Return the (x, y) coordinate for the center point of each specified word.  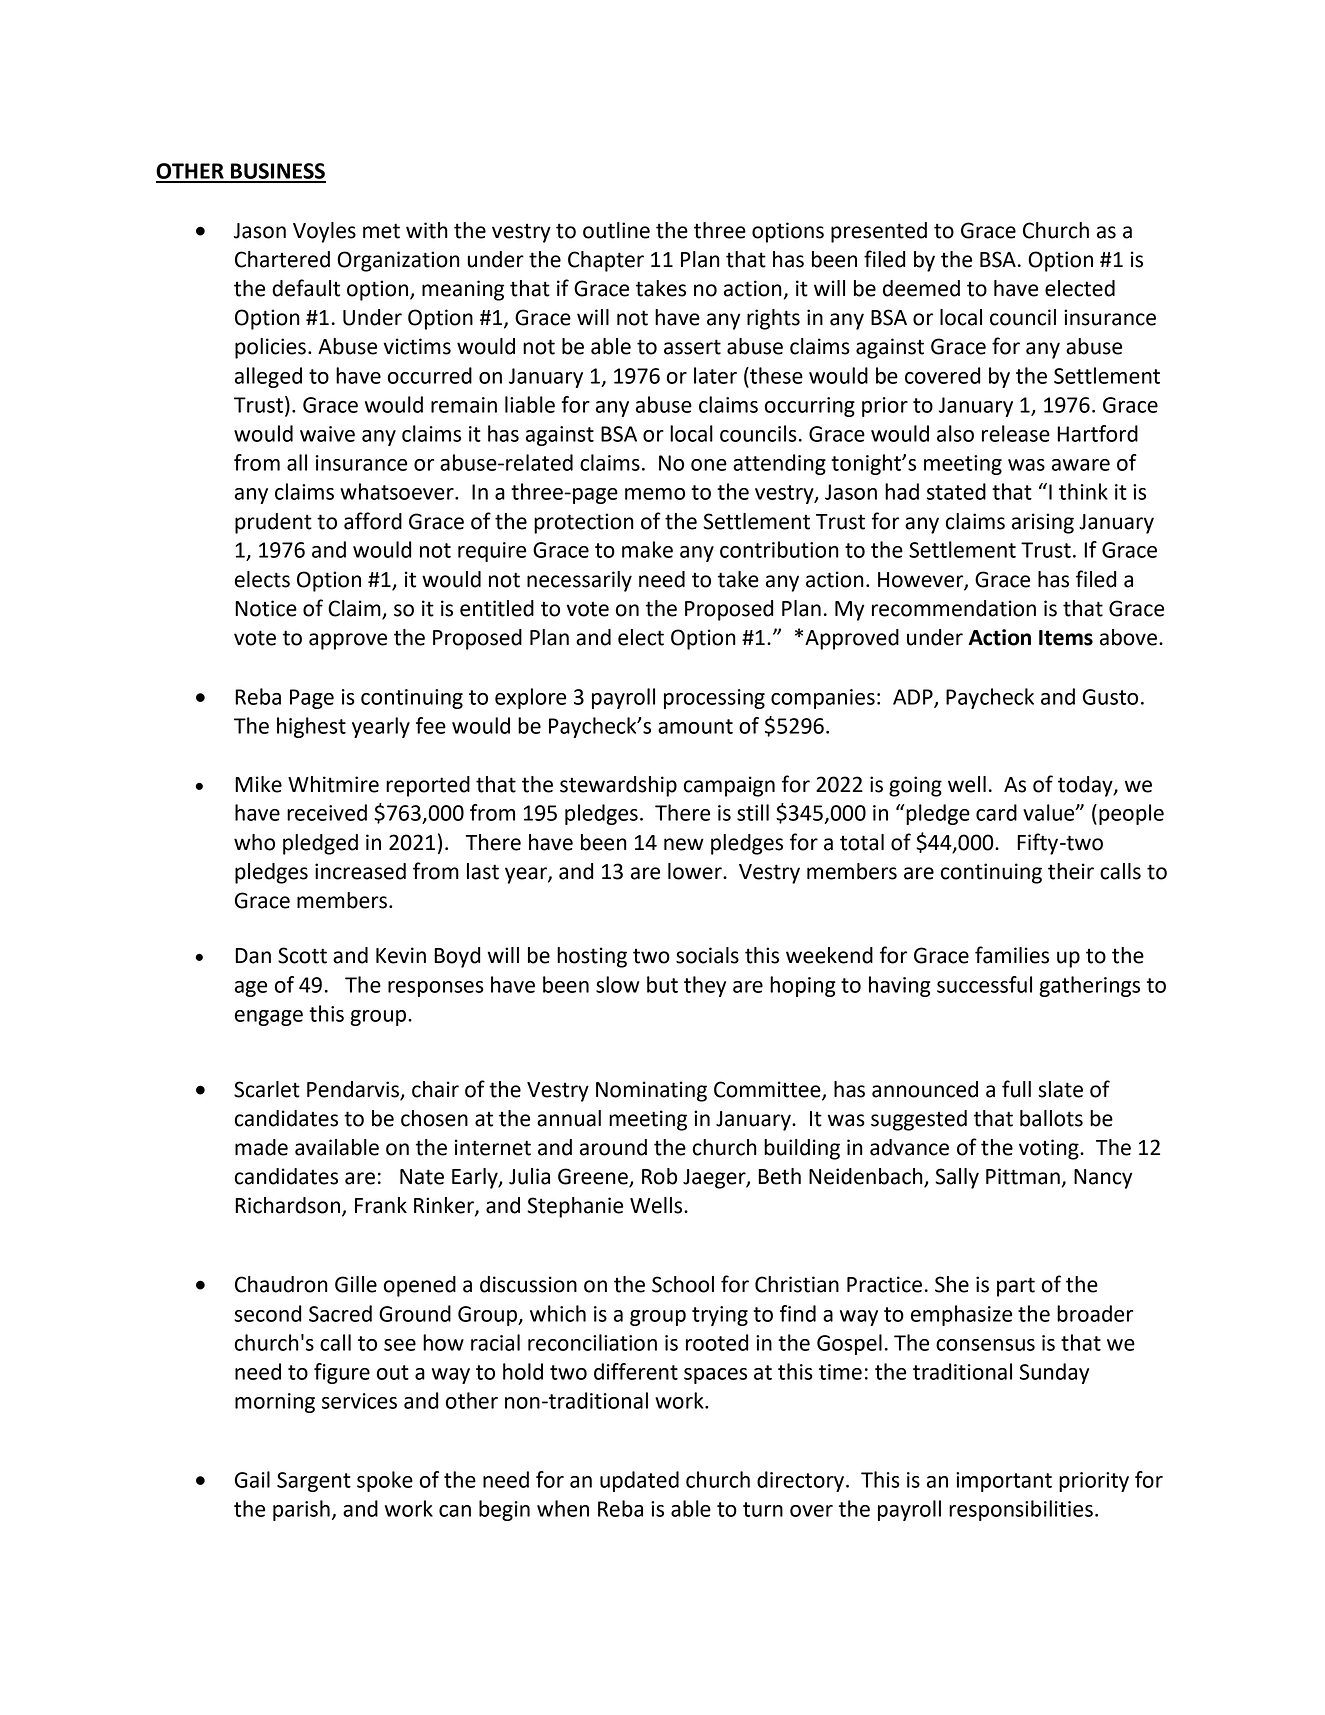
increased (360, 871)
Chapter (606, 261)
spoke (385, 1481)
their (1071, 871)
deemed (921, 288)
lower (696, 871)
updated (639, 1481)
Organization (398, 261)
